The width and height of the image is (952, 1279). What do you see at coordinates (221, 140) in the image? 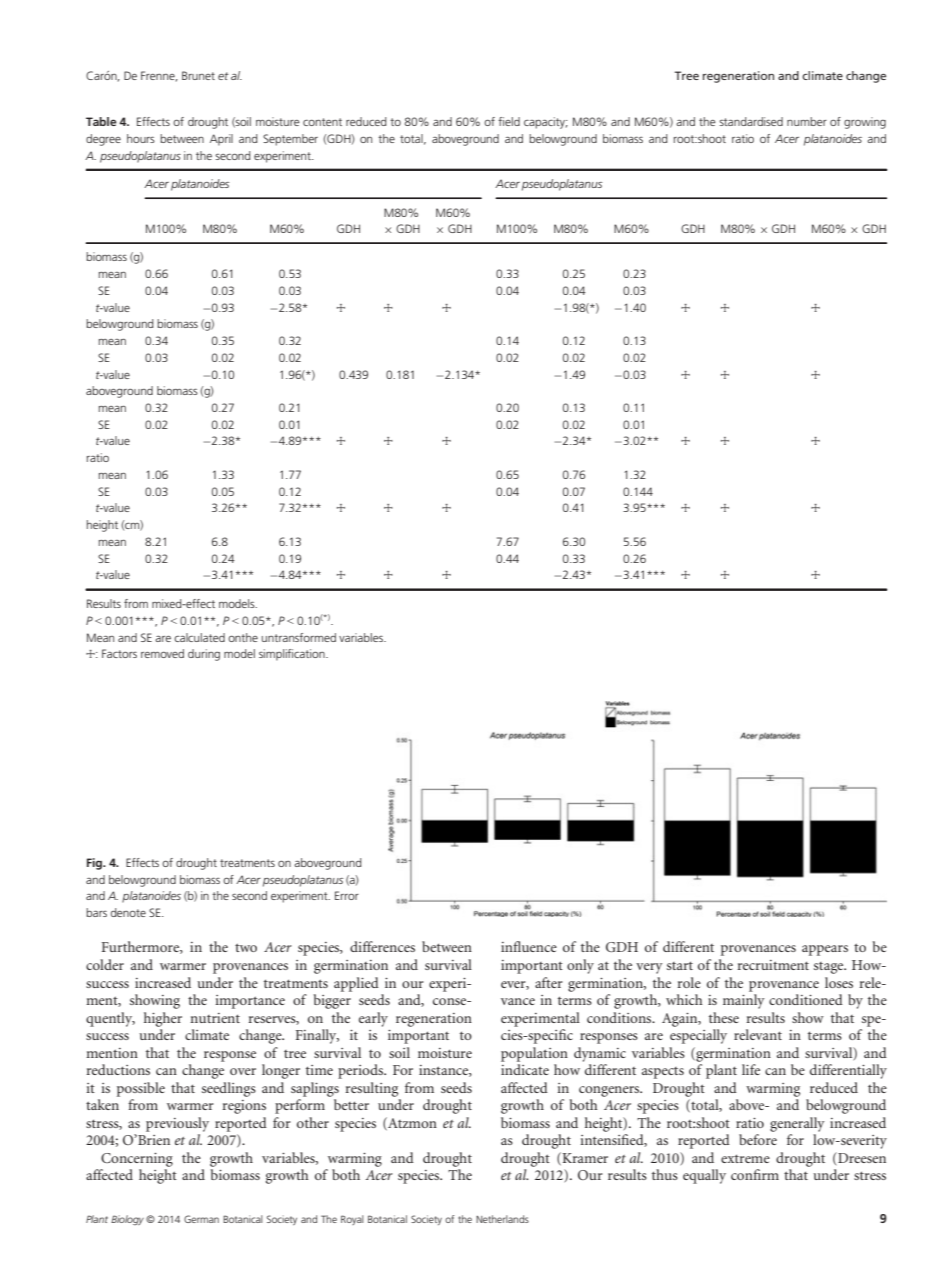
I see `April` at bounding box center [221, 140].
